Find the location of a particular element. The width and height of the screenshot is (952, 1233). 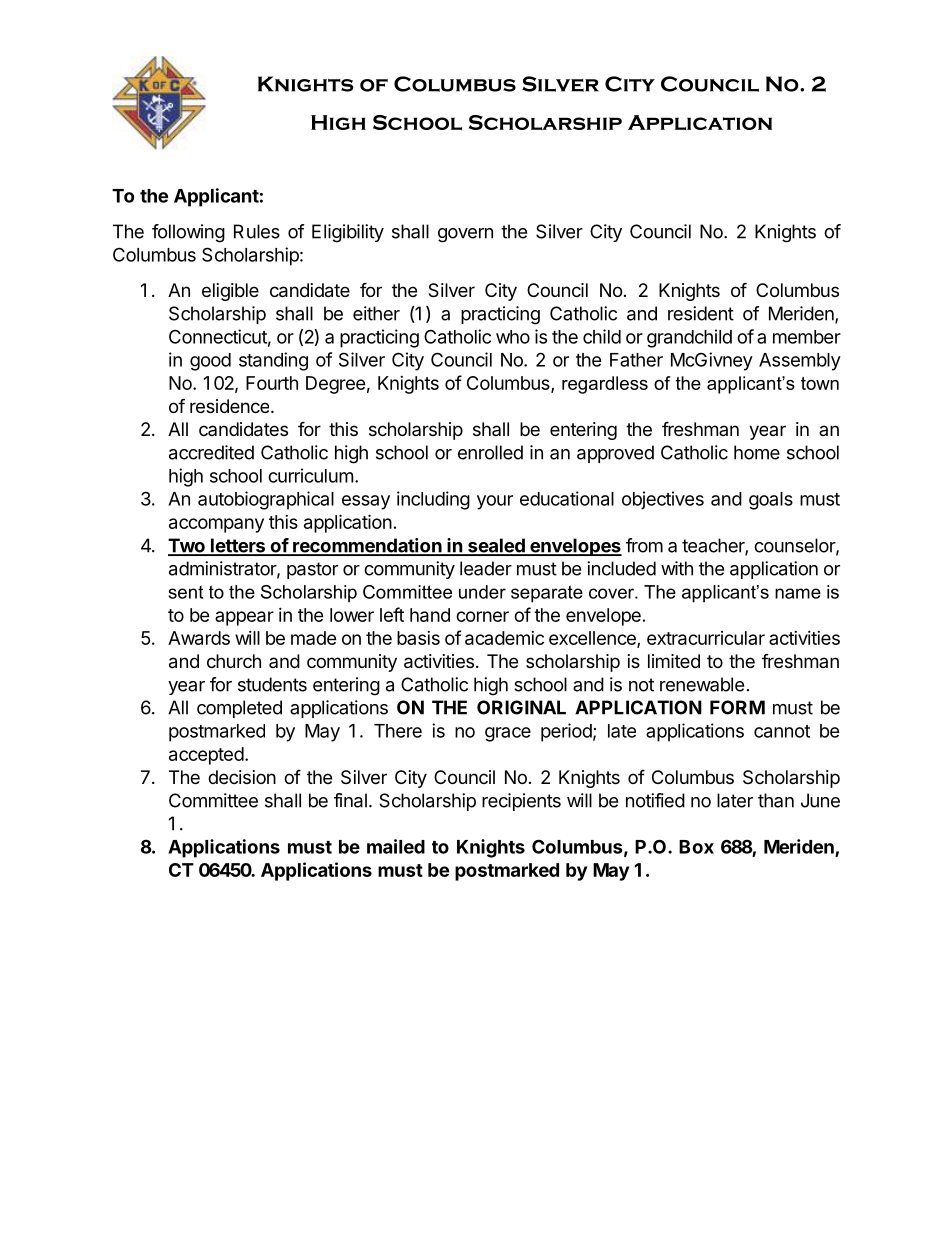

town is located at coordinates (820, 383).
